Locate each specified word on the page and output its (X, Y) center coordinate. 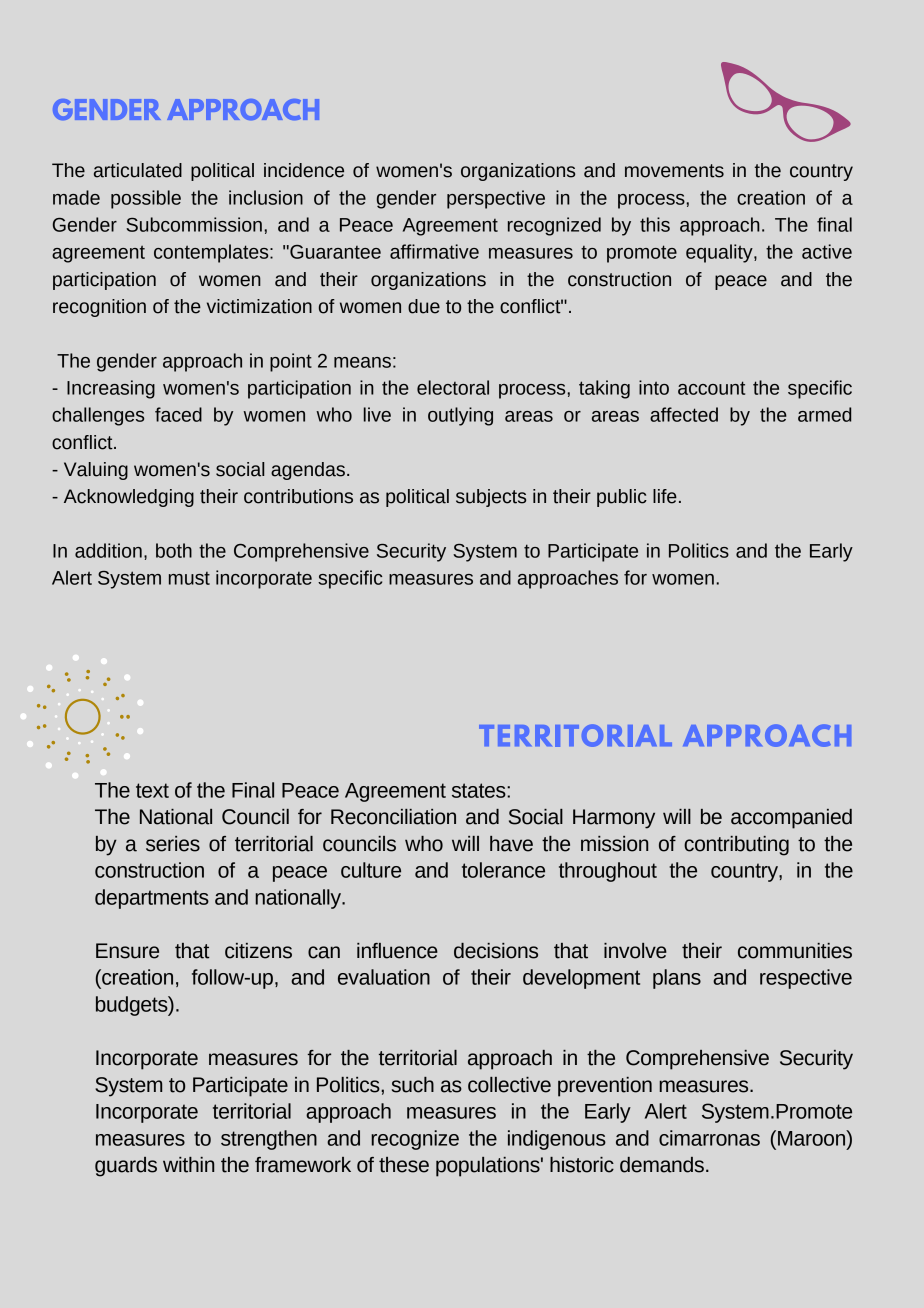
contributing (736, 846)
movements (674, 171)
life (665, 496)
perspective (496, 199)
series (173, 844)
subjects (491, 498)
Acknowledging (129, 498)
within (188, 1165)
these (404, 1165)
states (480, 790)
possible (146, 199)
